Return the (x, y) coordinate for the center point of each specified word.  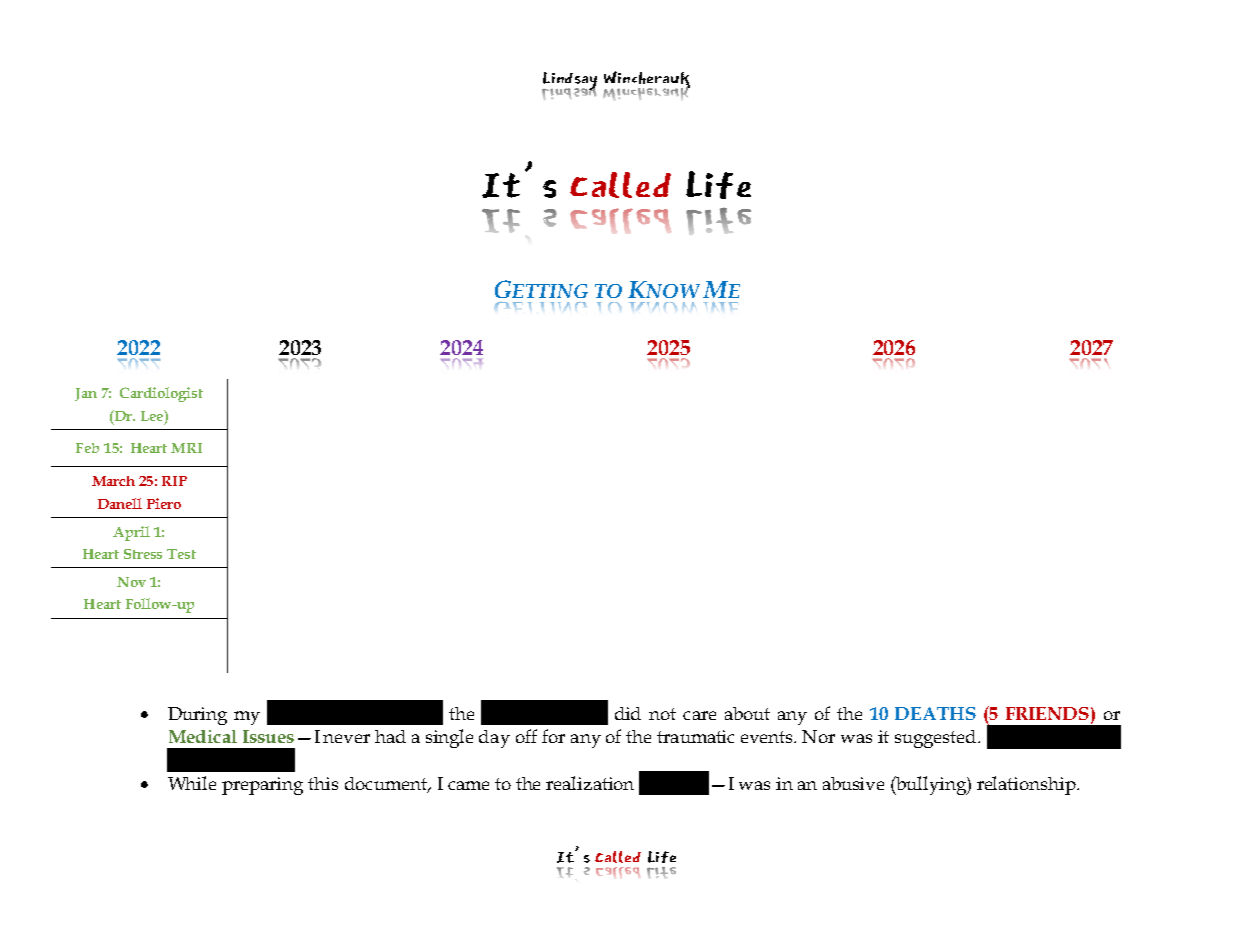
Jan (86, 394)
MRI (186, 448)
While (192, 783)
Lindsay (569, 82)
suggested (937, 739)
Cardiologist (161, 394)
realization (590, 783)
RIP (174, 481)
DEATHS (935, 713)
